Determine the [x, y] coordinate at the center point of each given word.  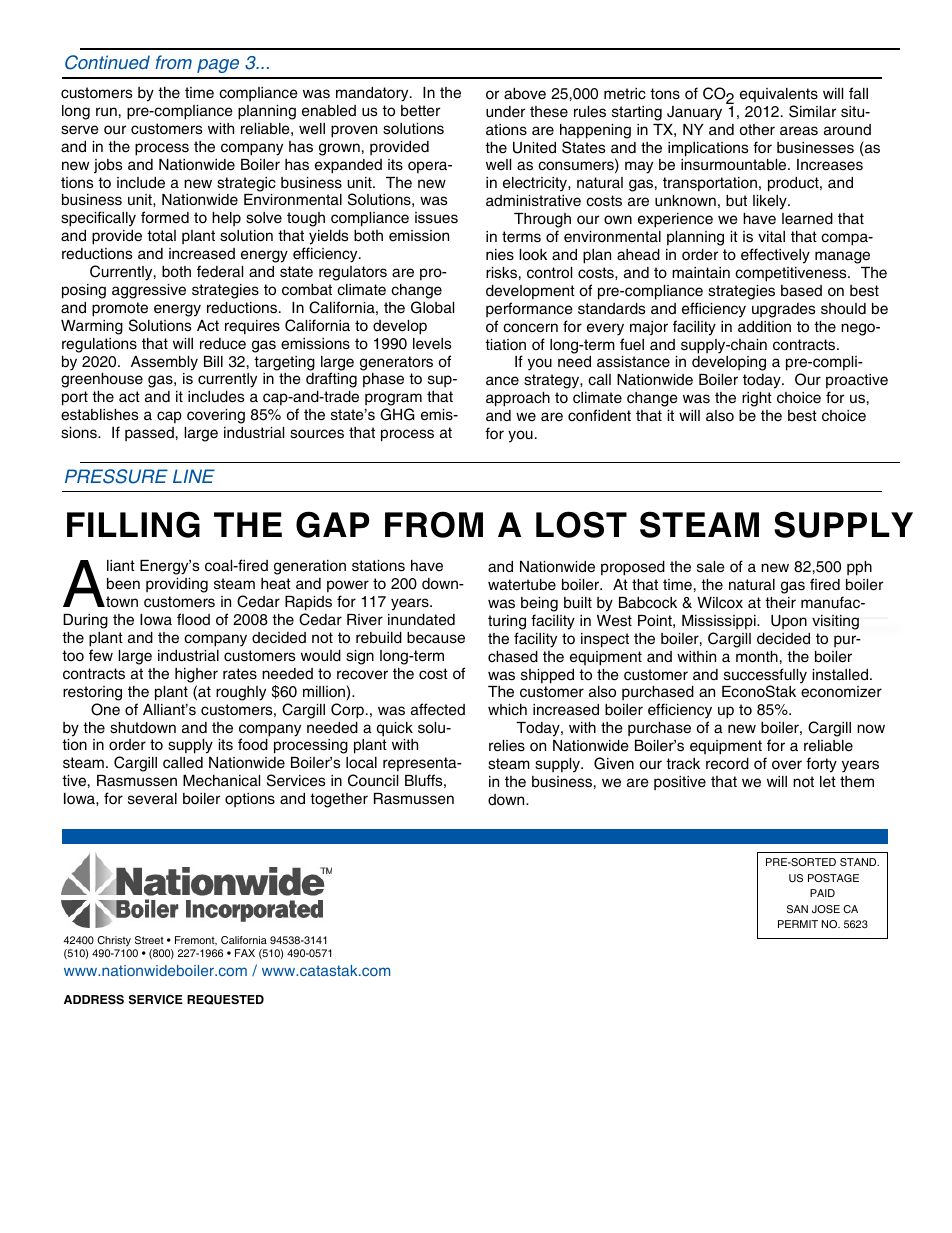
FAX [245, 953]
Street [149, 940]
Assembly [164, 363]
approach [518, 399]
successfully [765, 677]
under [505, 112]
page [218, 66]
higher [196, 675]
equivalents [779, 95]
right [757, 399]
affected [438, 709]
